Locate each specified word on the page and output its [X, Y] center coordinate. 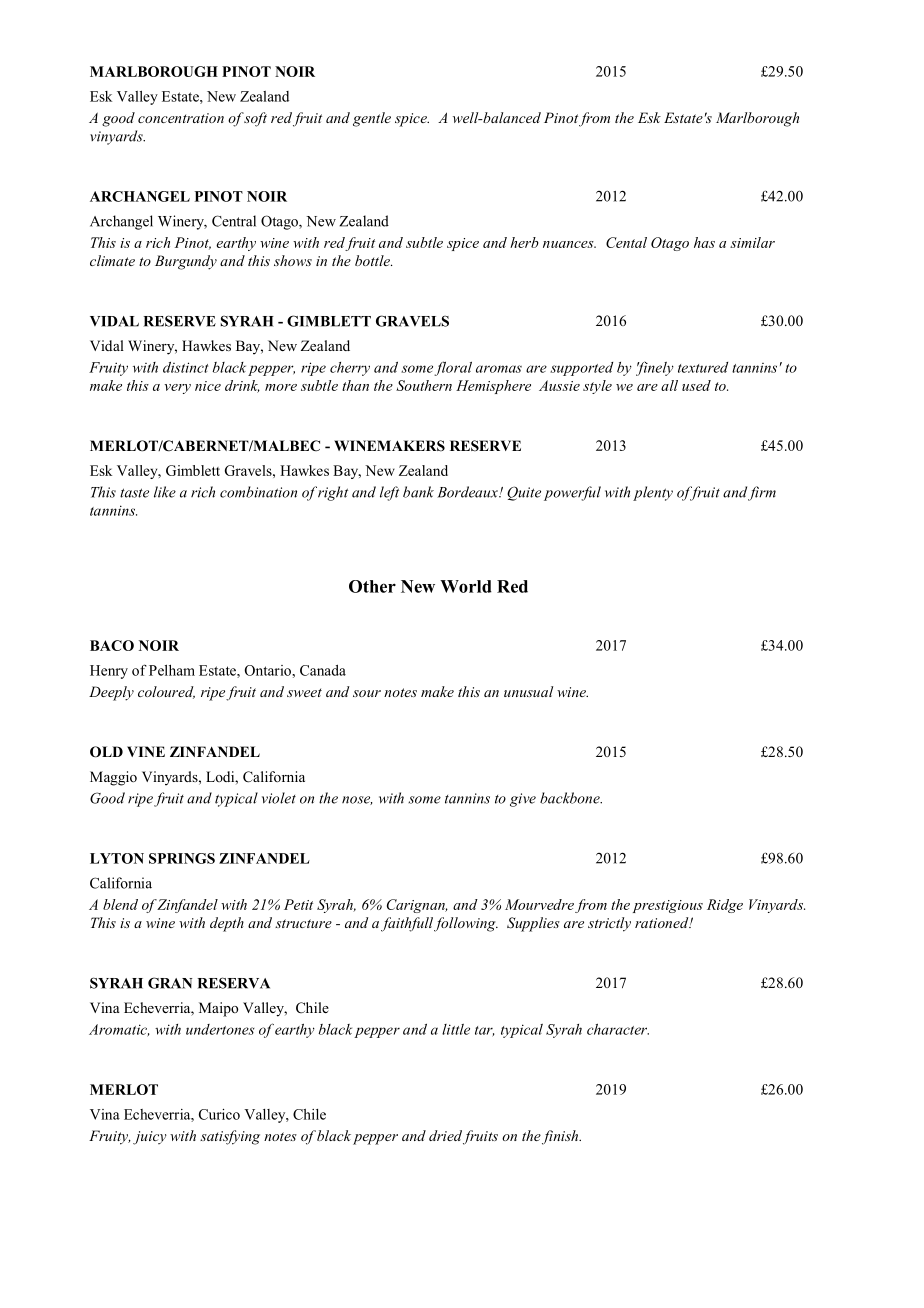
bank [418, 492]
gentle [372, 119]
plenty [653, 493]
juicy [150, 1138]
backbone [571, 798]
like [165, 492]
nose [357, 800]
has [704, 242]
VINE [146, 751]
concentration [181, 118]
